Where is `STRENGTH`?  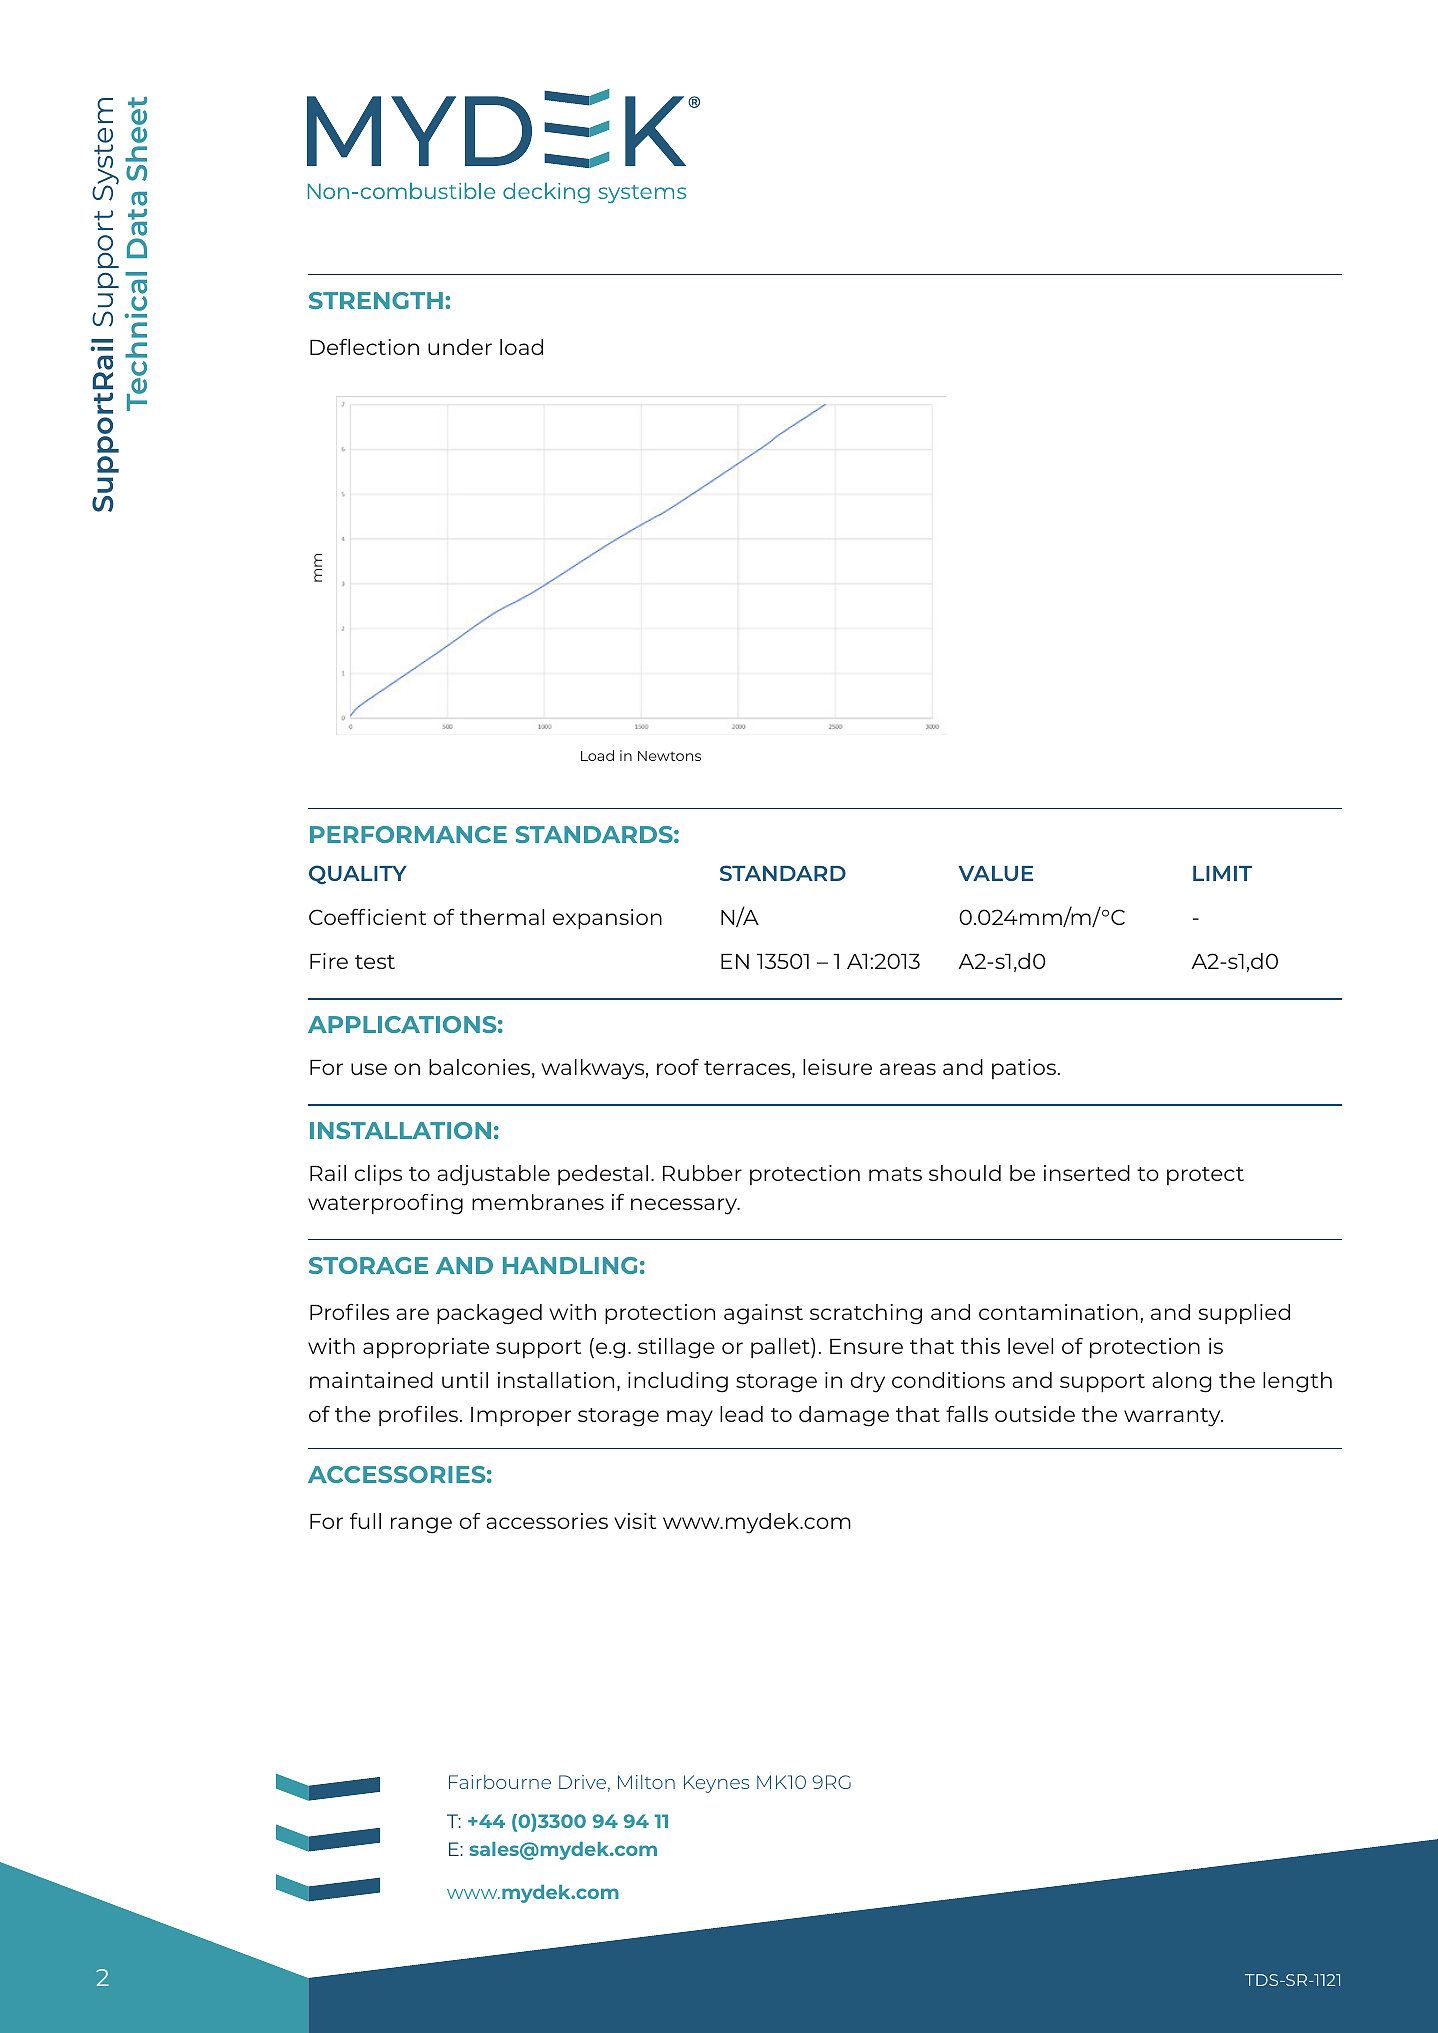
STRENGTH is located at coordinates (376, 300).
